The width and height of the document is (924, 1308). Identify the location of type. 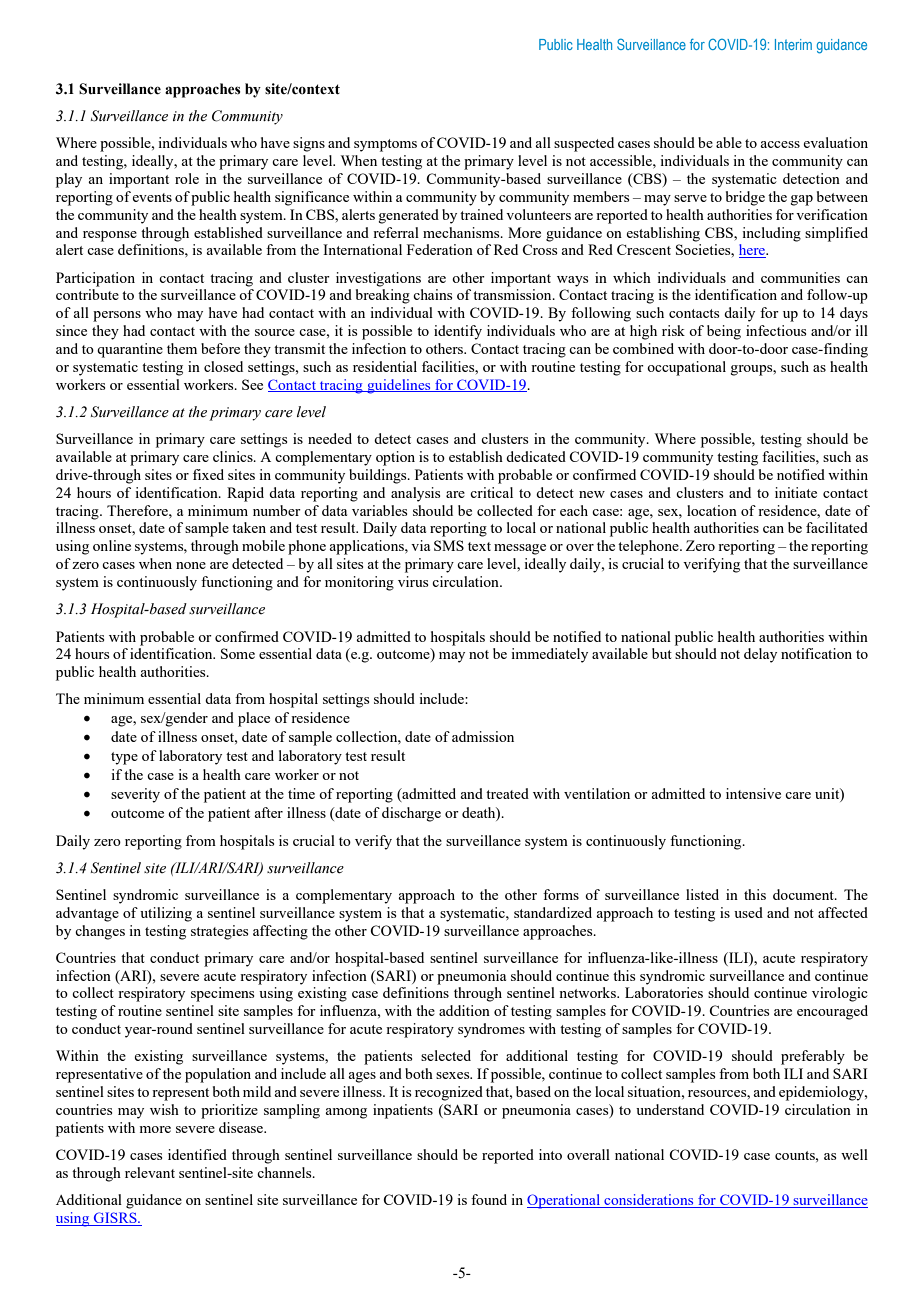
(124, 758).
